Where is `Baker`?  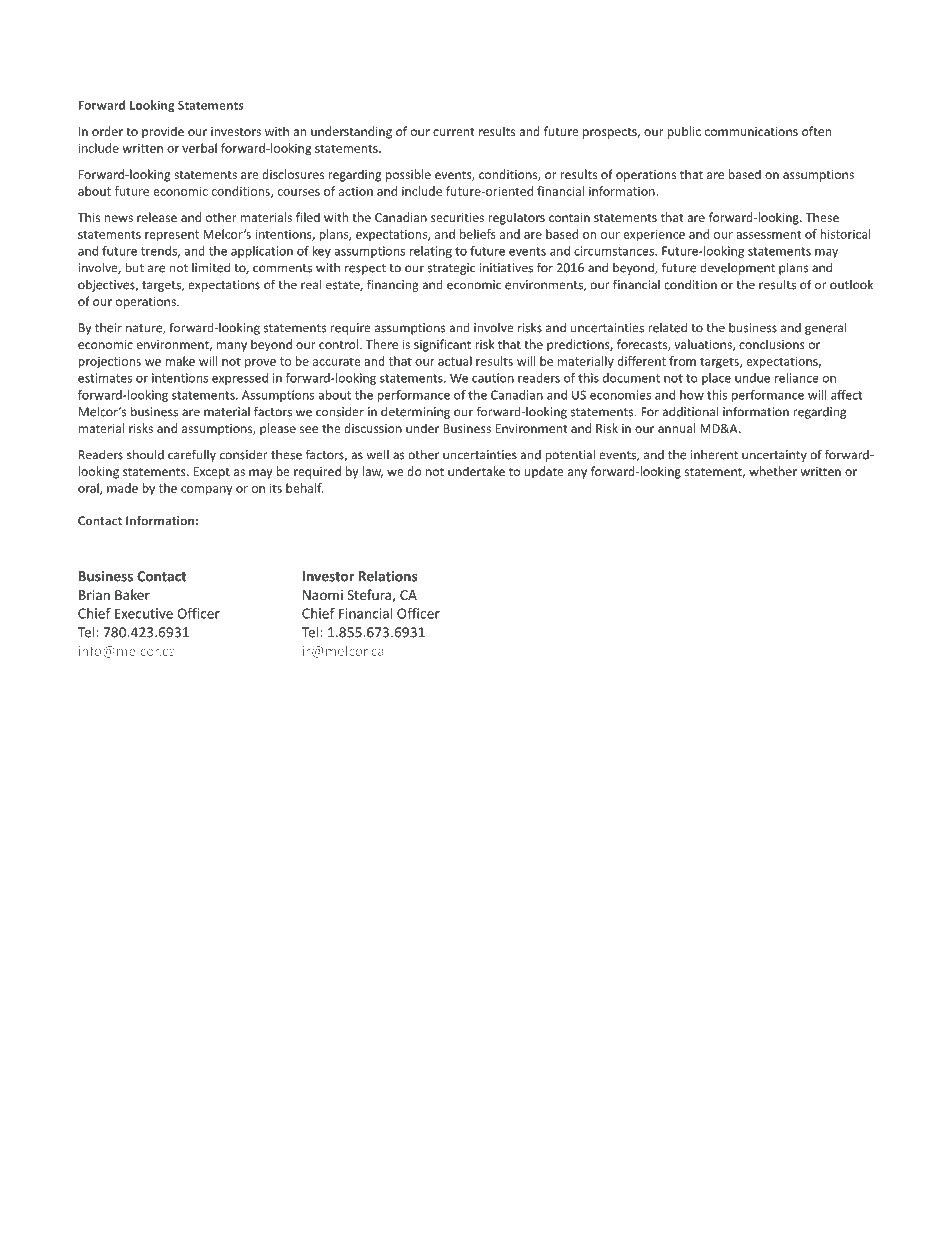
Baker is located at coordinates (132, 594).
